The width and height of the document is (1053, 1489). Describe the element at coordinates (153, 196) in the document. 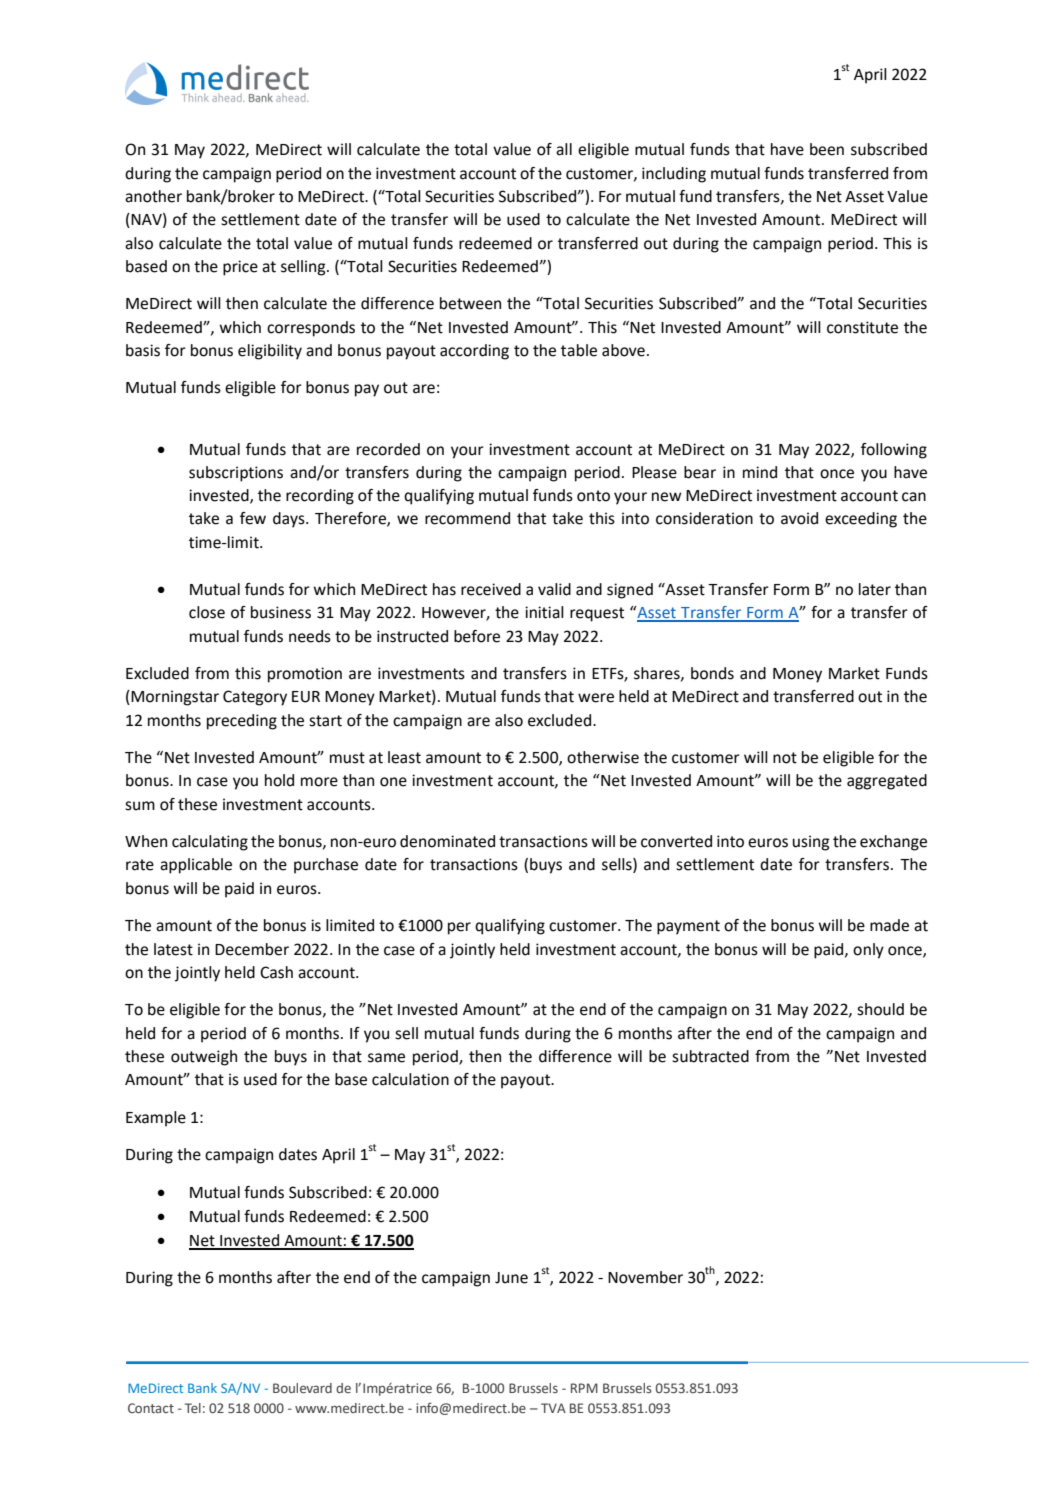

I see `another` at that location.
